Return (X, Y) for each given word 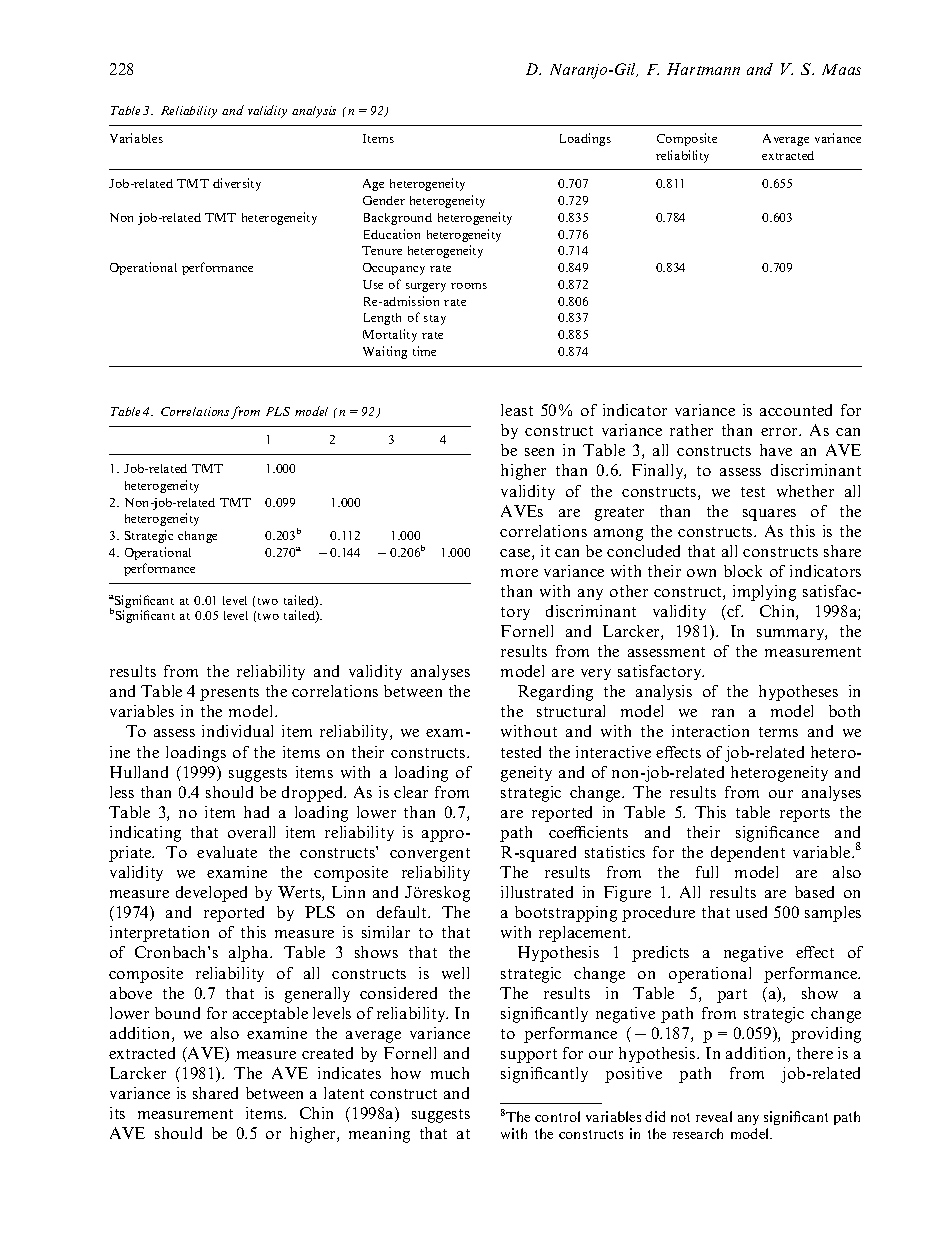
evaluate (227, 852)
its (117, 1113)
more (519, 573)
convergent (430, 855)
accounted (796, 410)
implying (764, 593)
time (424, 351)
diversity (237, 184)
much (450, 1073)
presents (229, 694)
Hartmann (703, 69)
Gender (384, 200)
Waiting (385, 352)
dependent (748, 854)
